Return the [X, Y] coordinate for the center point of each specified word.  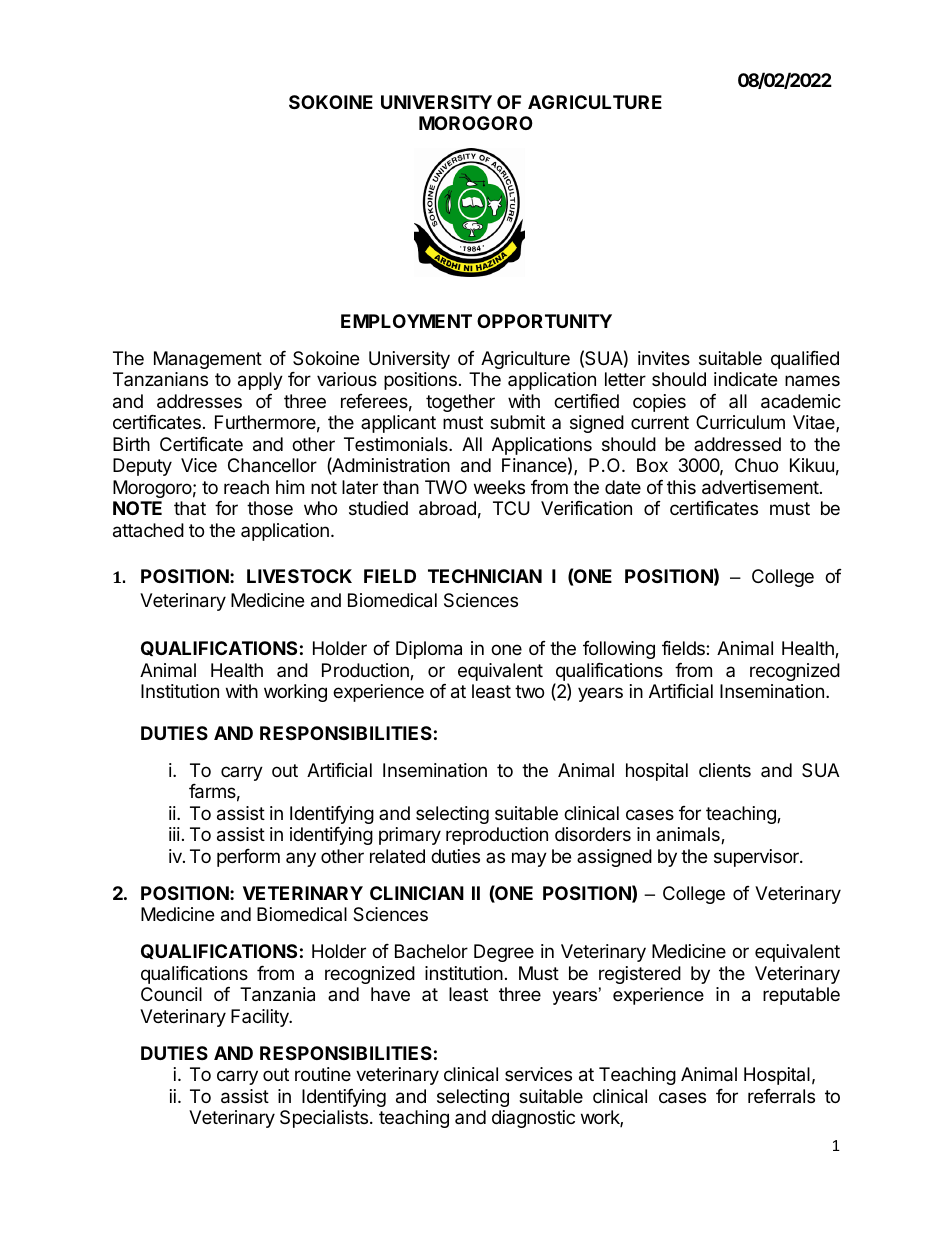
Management [208, 360]
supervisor [757, 858]
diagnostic [533, 1119]
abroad [447, 508]
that [190, 508]
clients [725, 770]
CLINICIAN [417, 893]
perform [248, 858]
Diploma [429, 650]
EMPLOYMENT [406, 321]
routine [323, 1074]
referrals [781, 1096]
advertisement [760, 487]
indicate [745, 379]
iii [174, 834]
